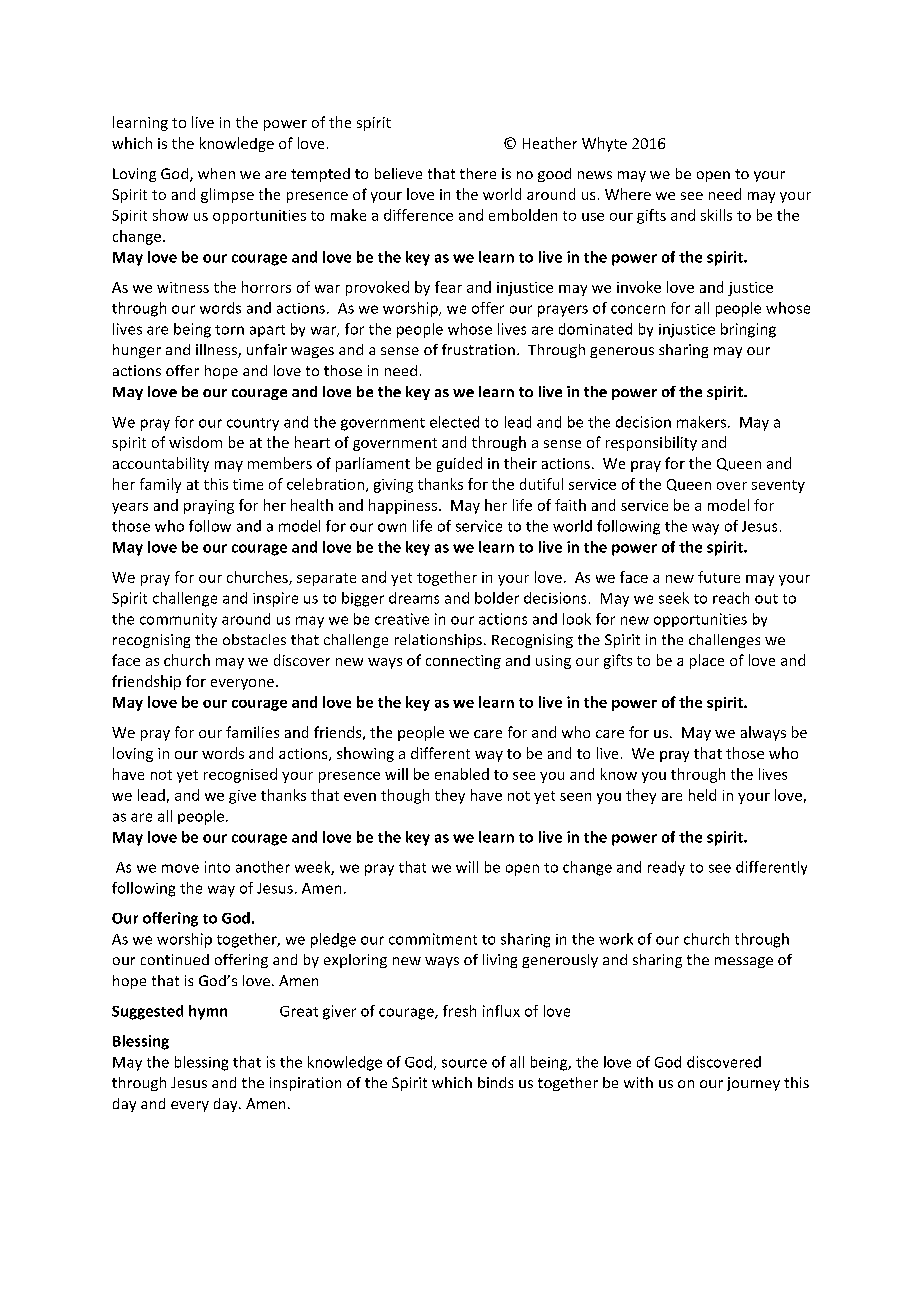 This document has height=1308, width=924. What do you see at coordinates (208, 1012) in the document?
I see `hymn` at bounding box center [208, 1012].
